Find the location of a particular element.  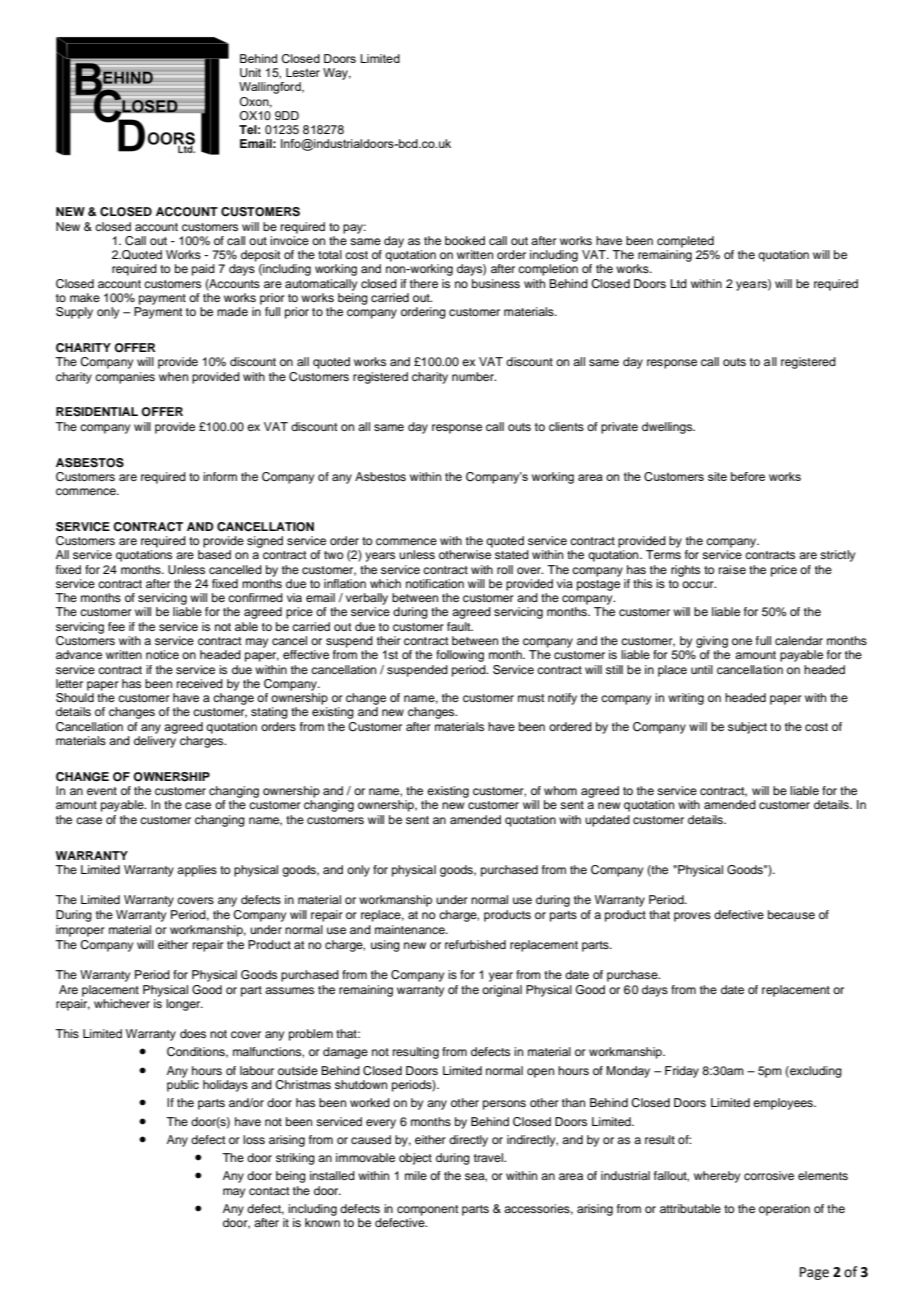

Lester is located at coordinates (303, 72).
